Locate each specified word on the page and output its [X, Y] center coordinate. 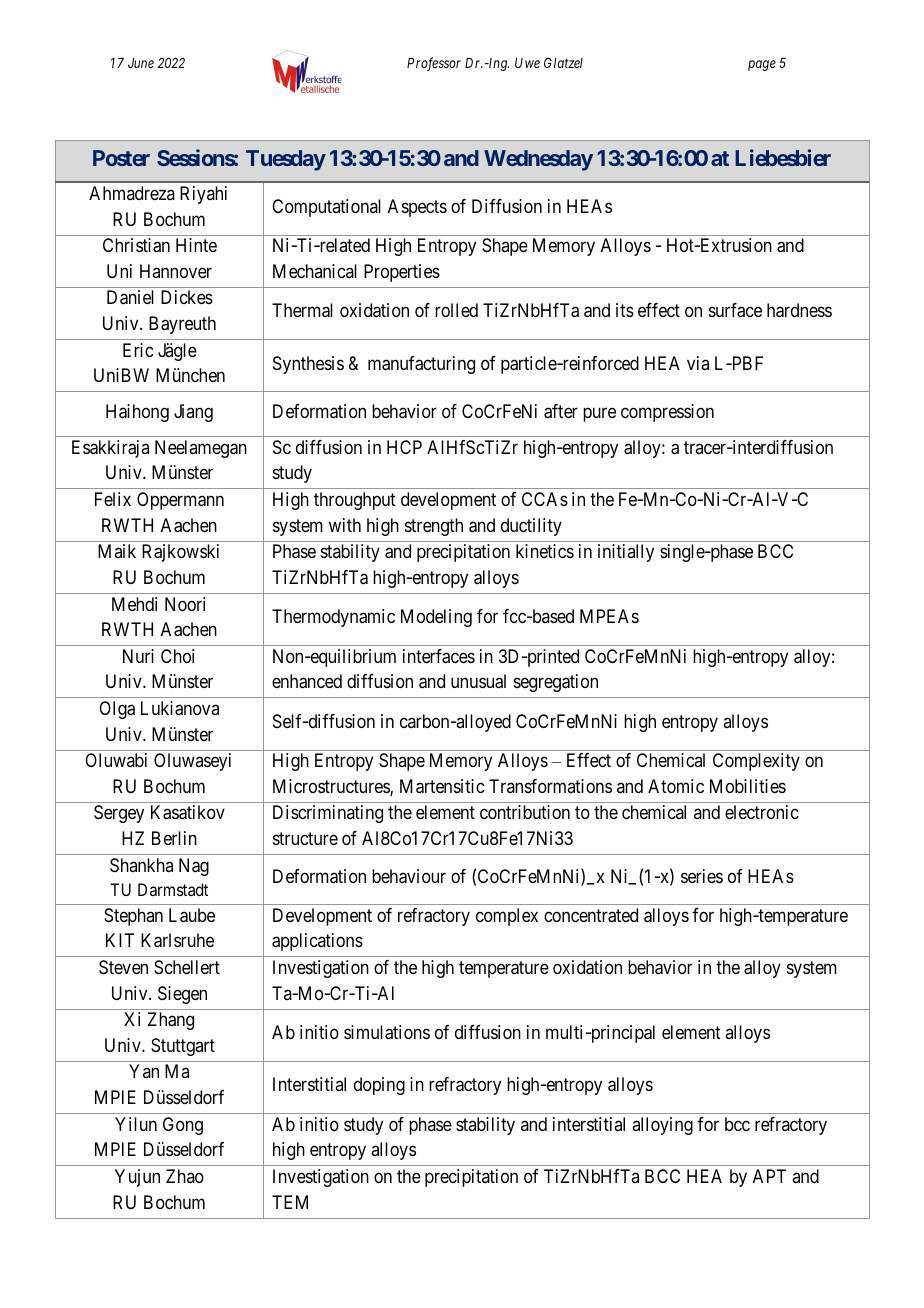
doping [379, 1086]
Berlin [174, 838]
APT [769, 1176]
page [762, 65]
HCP [404, 447]
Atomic [676, 786]
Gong [183, 1126]
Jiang [193, 413]
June [141, 63]
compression [667, 413]
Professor [434, 64]
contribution [525, 812]
